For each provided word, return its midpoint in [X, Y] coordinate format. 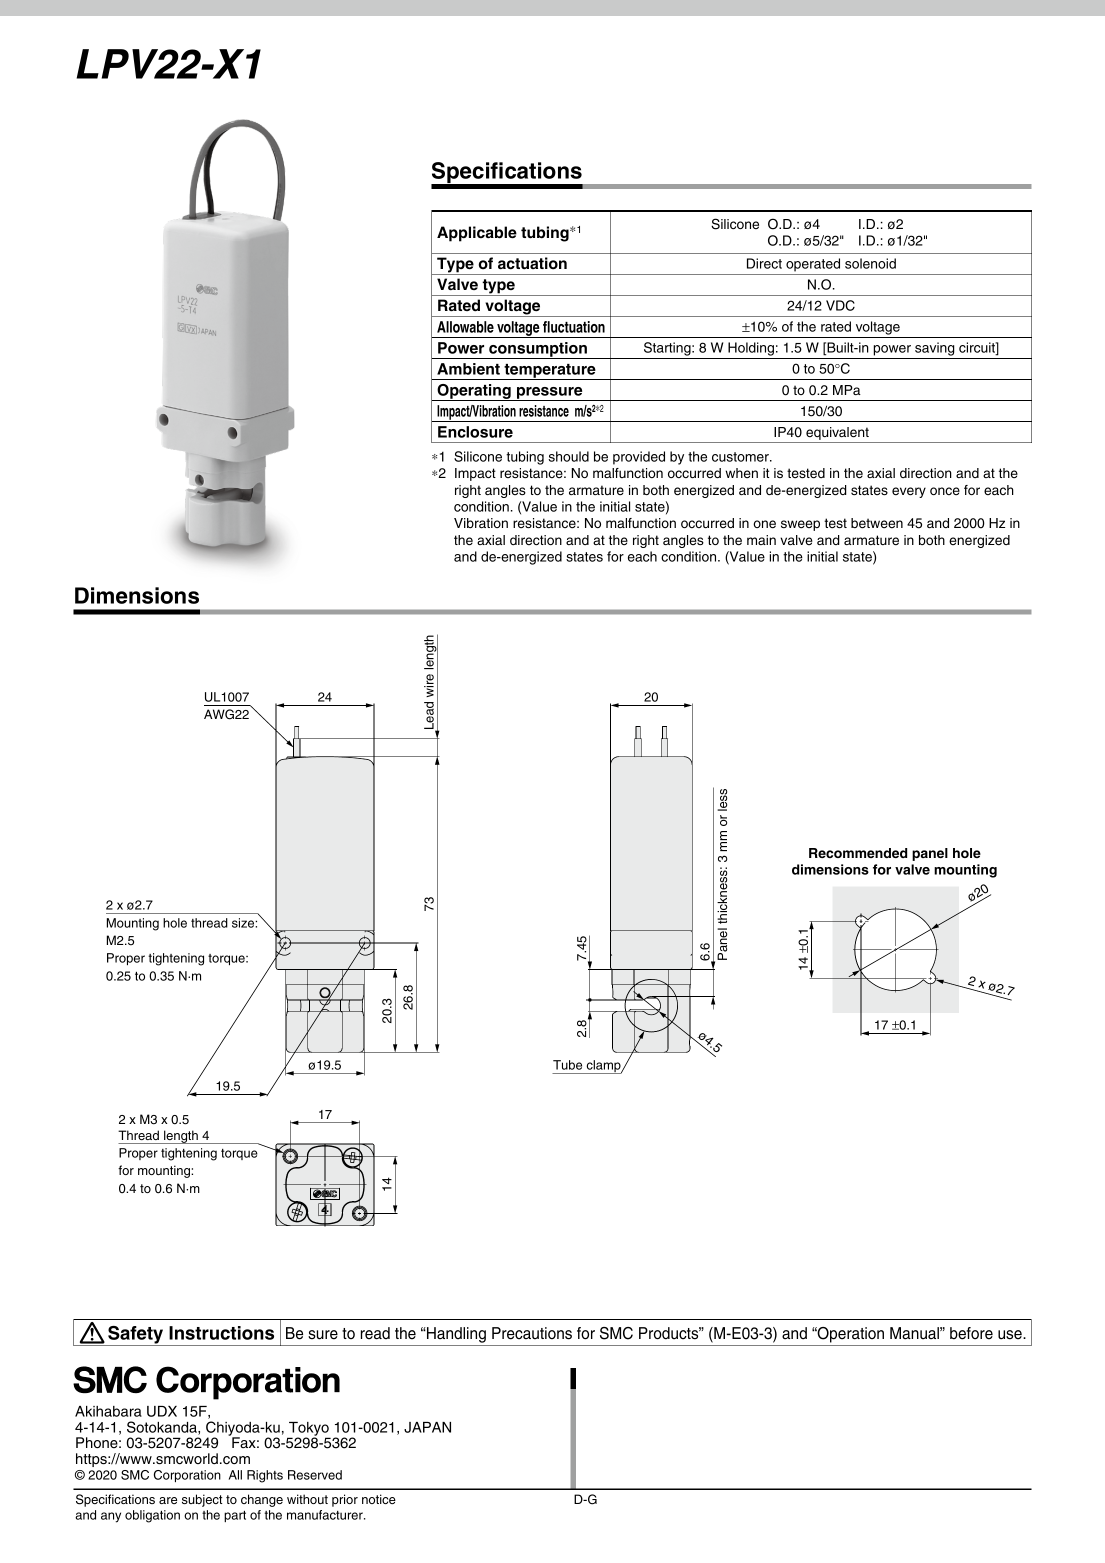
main [761, 540]
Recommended [858, 853]
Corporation [187, 1476]
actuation [532, 263]
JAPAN [427, 1427]
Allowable [465, 327]
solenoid [870, 263]
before [971, 1333]
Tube [567, 1065]
